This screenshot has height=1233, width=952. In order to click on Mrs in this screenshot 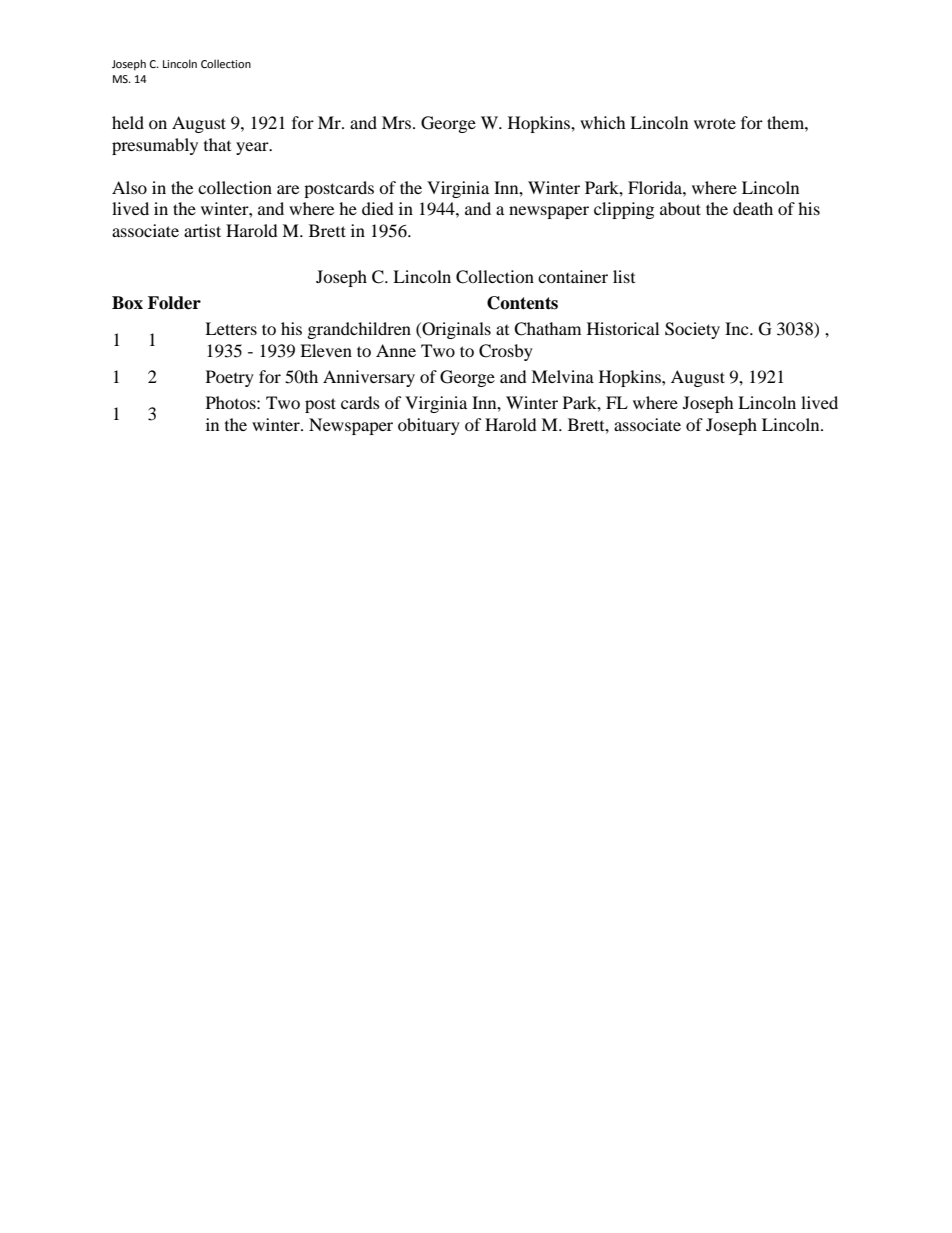, I will do `click(398, 122)`.
